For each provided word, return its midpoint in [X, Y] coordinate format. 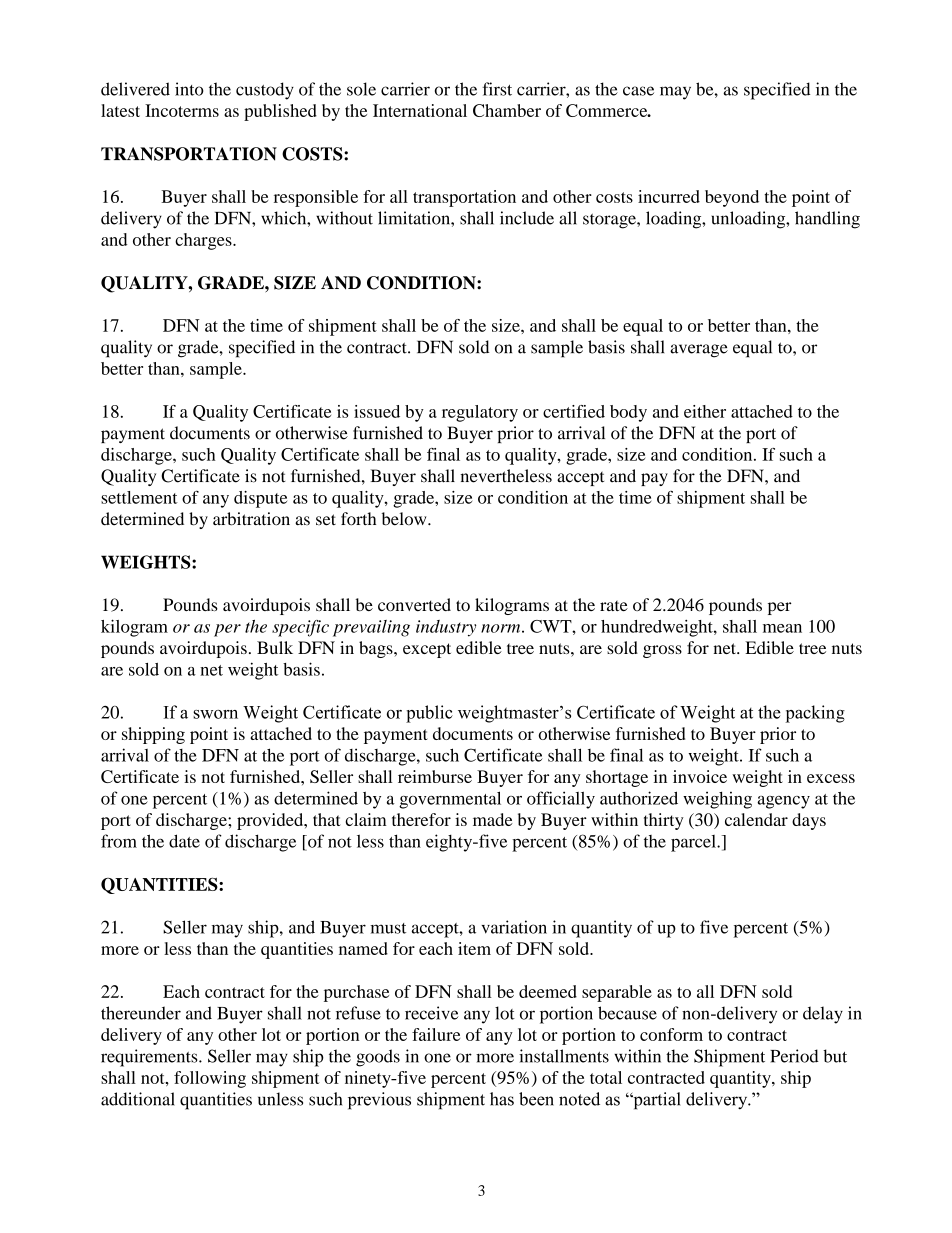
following [210, 1079]
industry [446, 628]
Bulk [275, 647]
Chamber [507, 110]
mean [782, 628]
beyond [732, 198]
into [189, 89]
